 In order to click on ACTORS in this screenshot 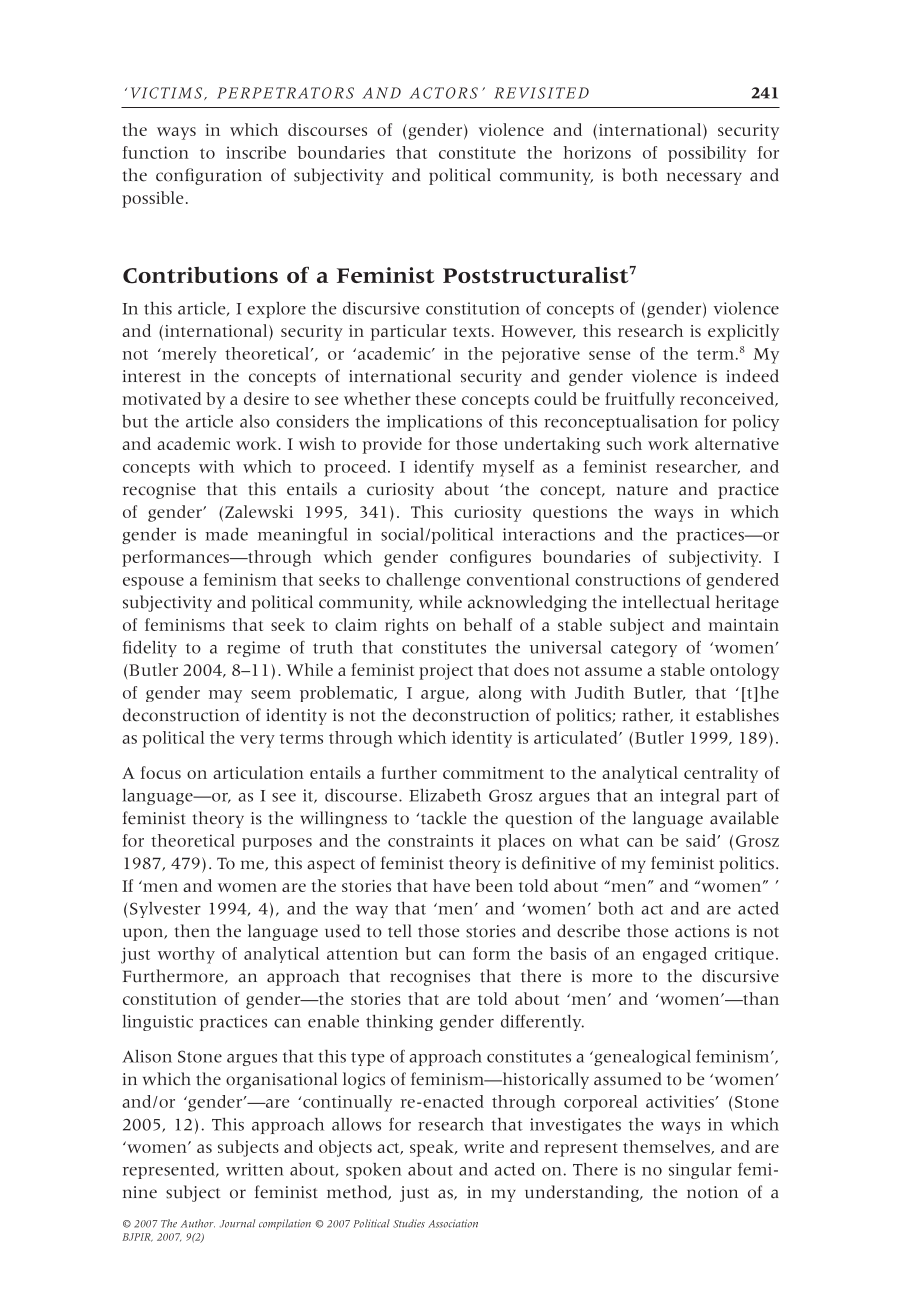, I will do `click(443, 93)`.
